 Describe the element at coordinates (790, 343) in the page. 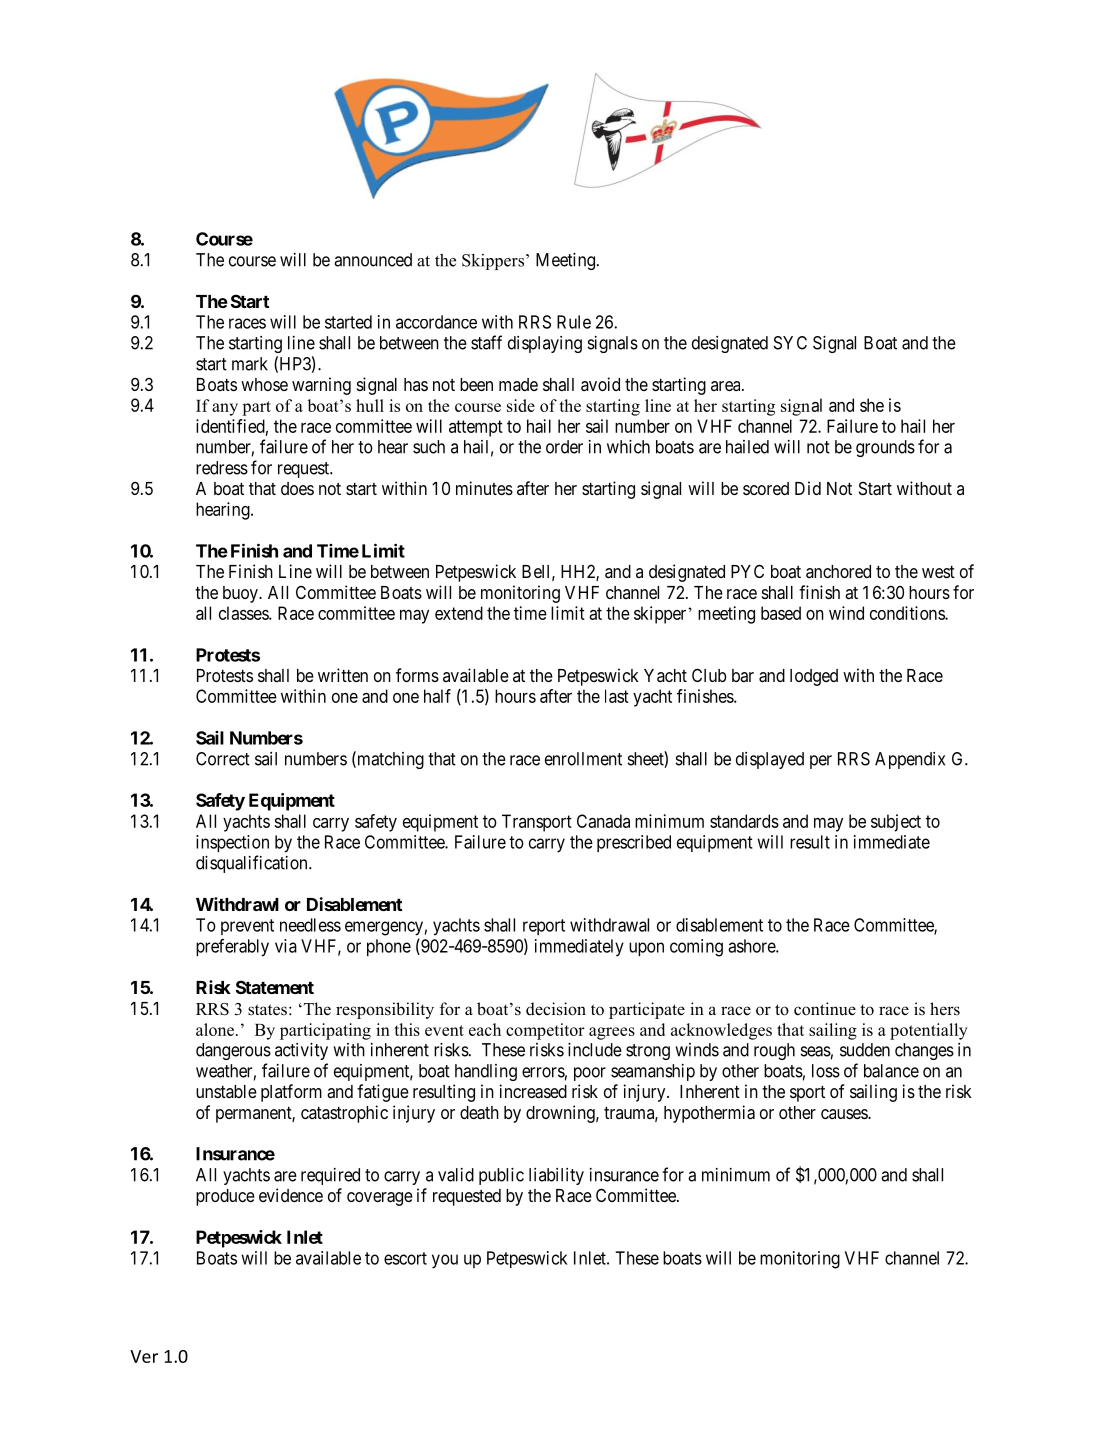

I see `SYC` at that location.
